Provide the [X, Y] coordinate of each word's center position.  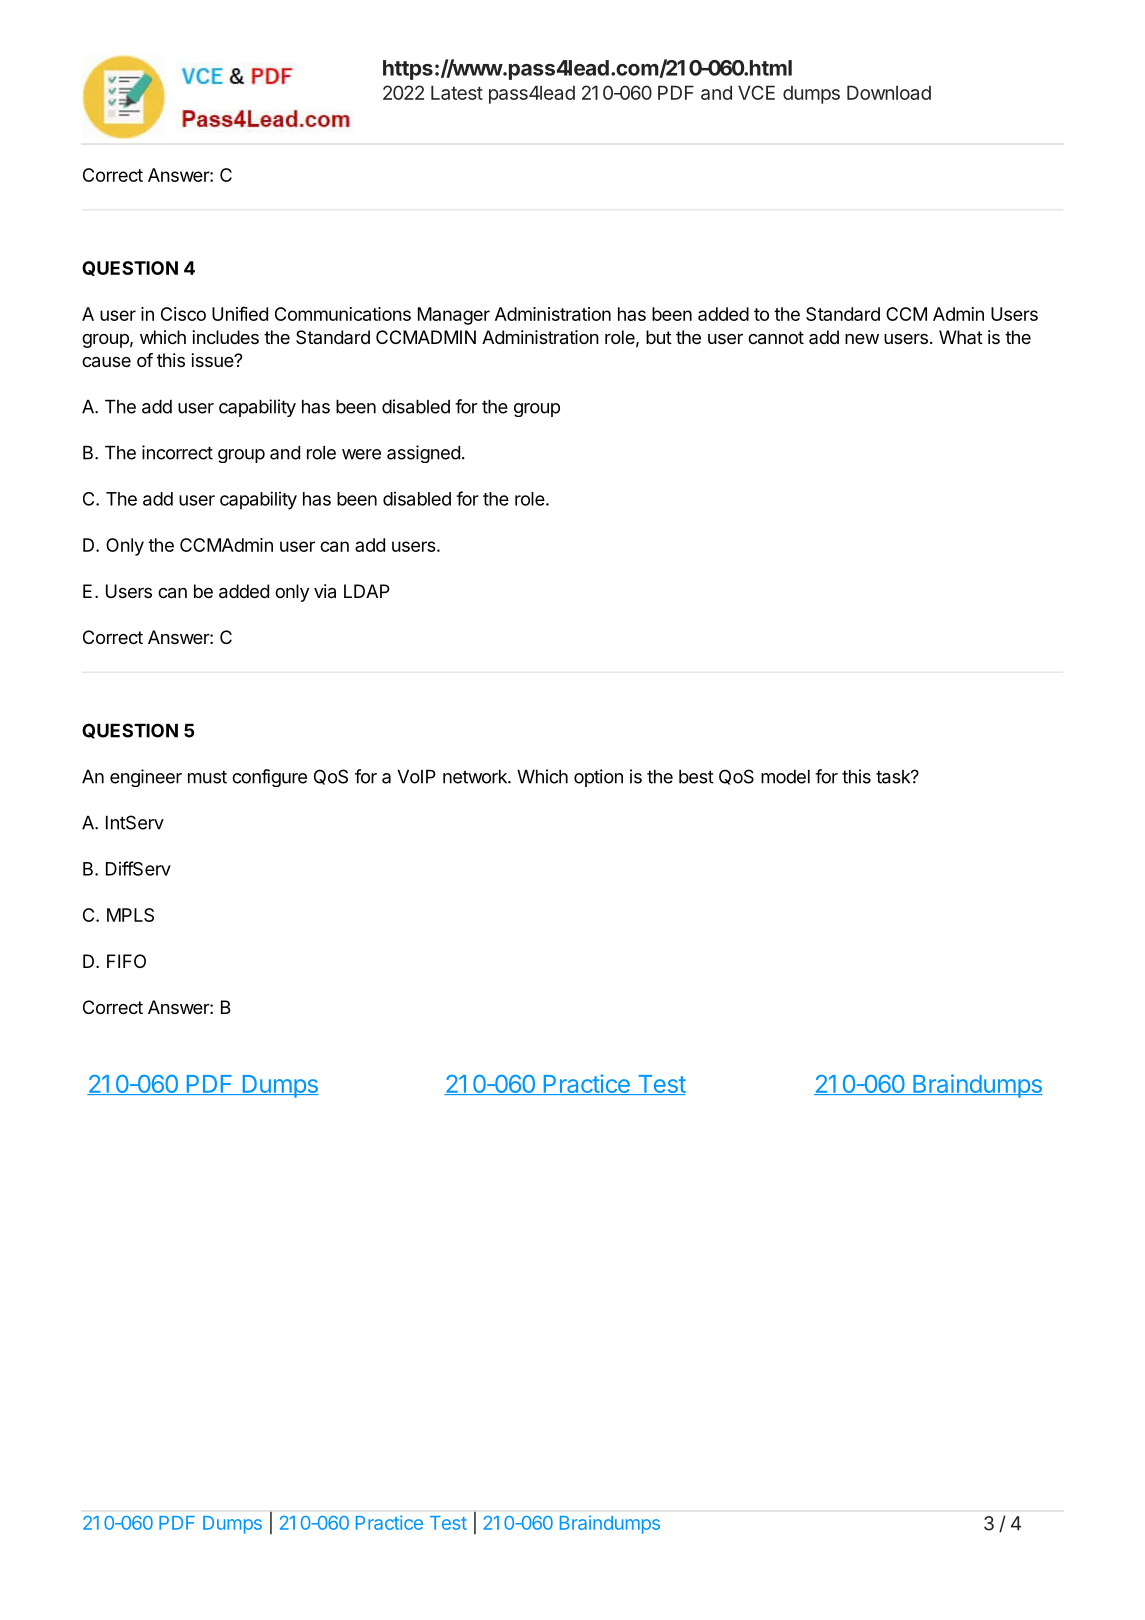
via [325, 591]
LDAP [367, 591]
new [862, 339]
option [598, 778]
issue [213, 360]
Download [889, 92]
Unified [240, 313]
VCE [756, 92]
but [659, 337]
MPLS [130, 915]
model [785, 777]
